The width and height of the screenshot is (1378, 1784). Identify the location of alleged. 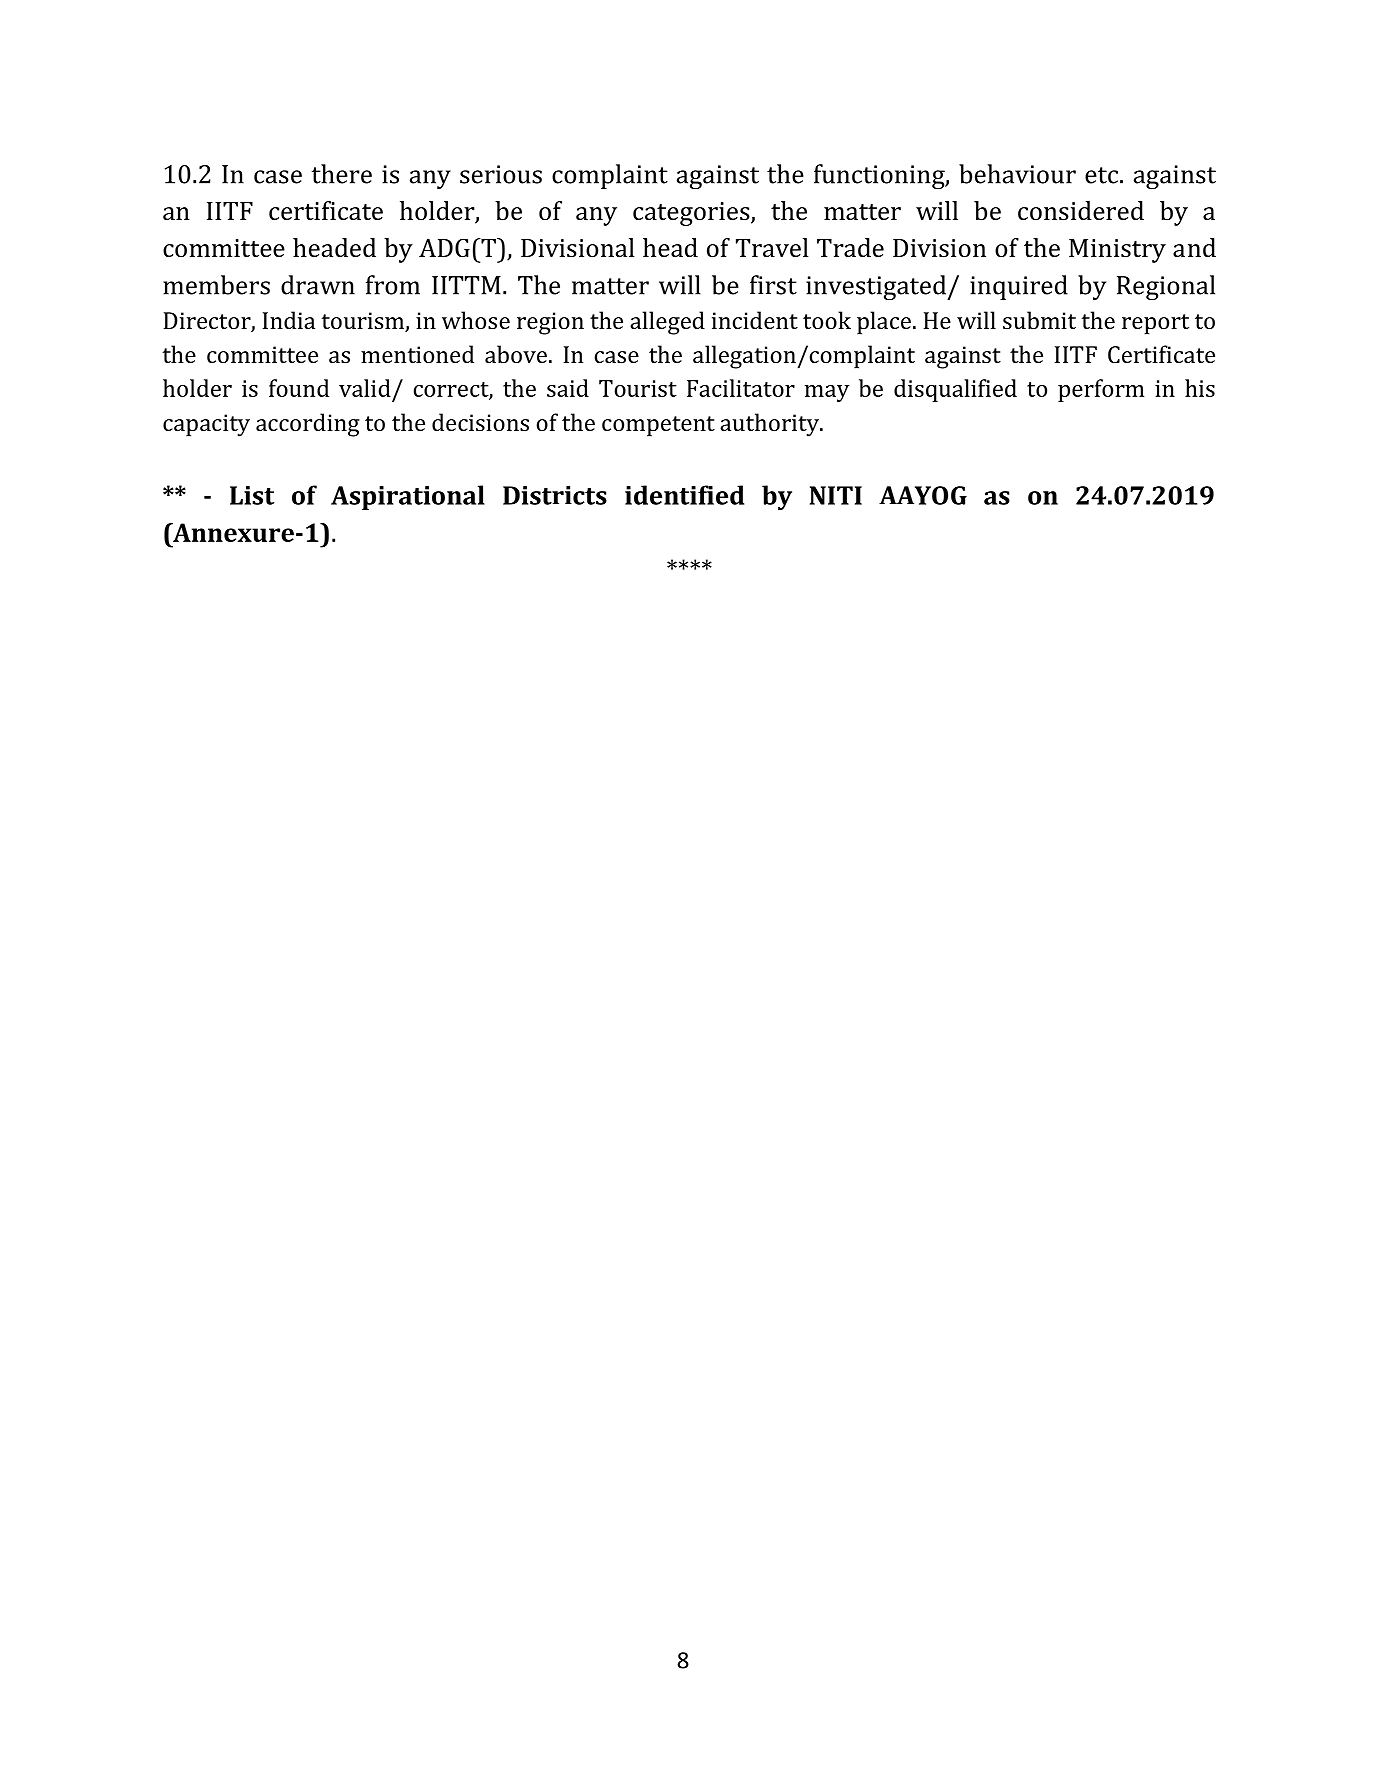
(667, 323).
